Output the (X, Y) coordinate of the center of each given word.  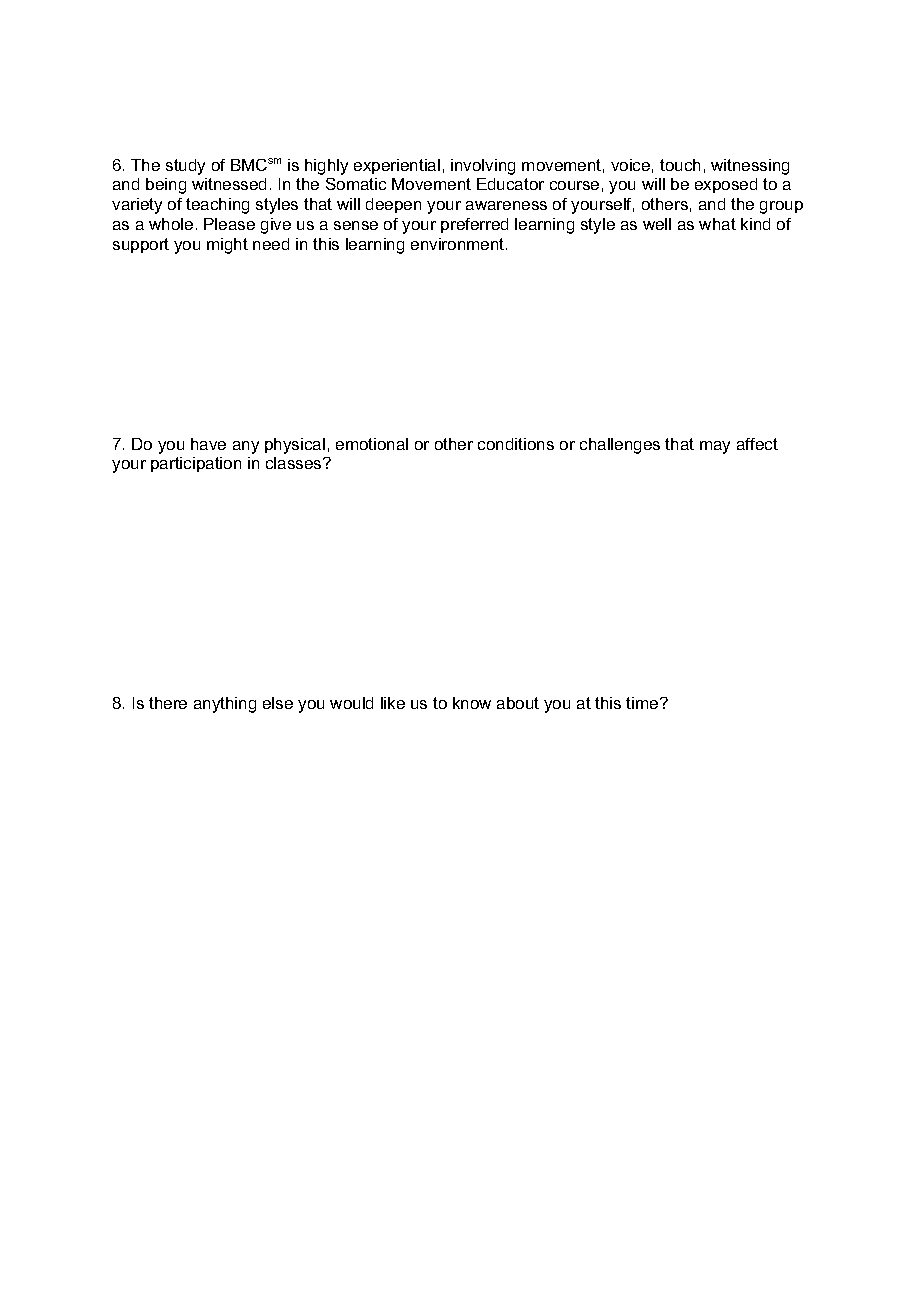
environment (459, 244)
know (472, 703)
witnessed (229, 184)
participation (196, 464)
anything (225, 705)
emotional (372, 444)
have (208, 444)
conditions (516, 444)
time (643, 703)
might (227, 246)
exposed (726, 185)
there (168, 703)
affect (757, 444)
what (717, 224)
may (715, 447)
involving (483, 167)
